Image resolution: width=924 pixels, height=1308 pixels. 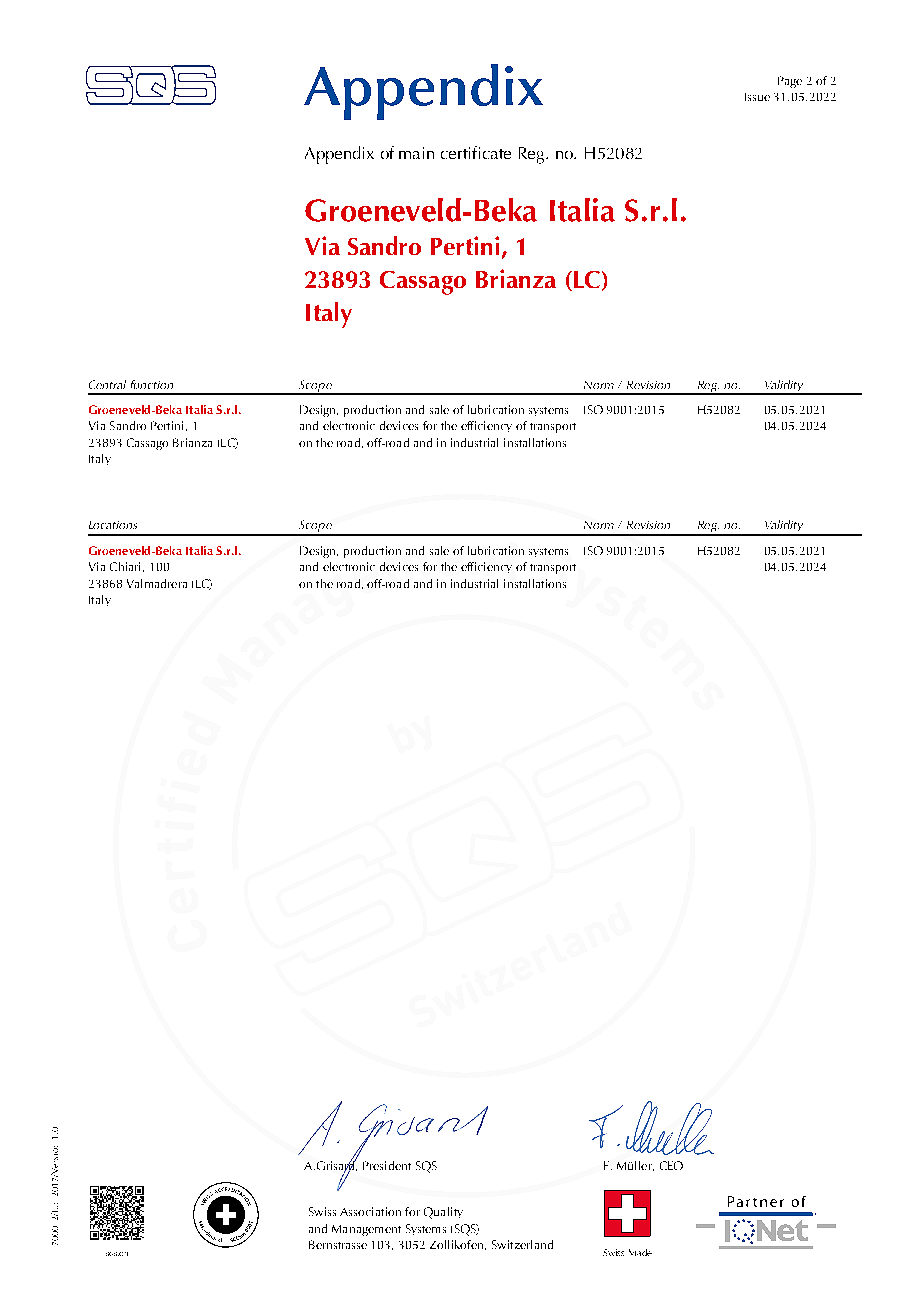 What do you see at coordinates (443, 1213) in the screenshot?
I see `Quality` at bounding box center [443, 1213].
